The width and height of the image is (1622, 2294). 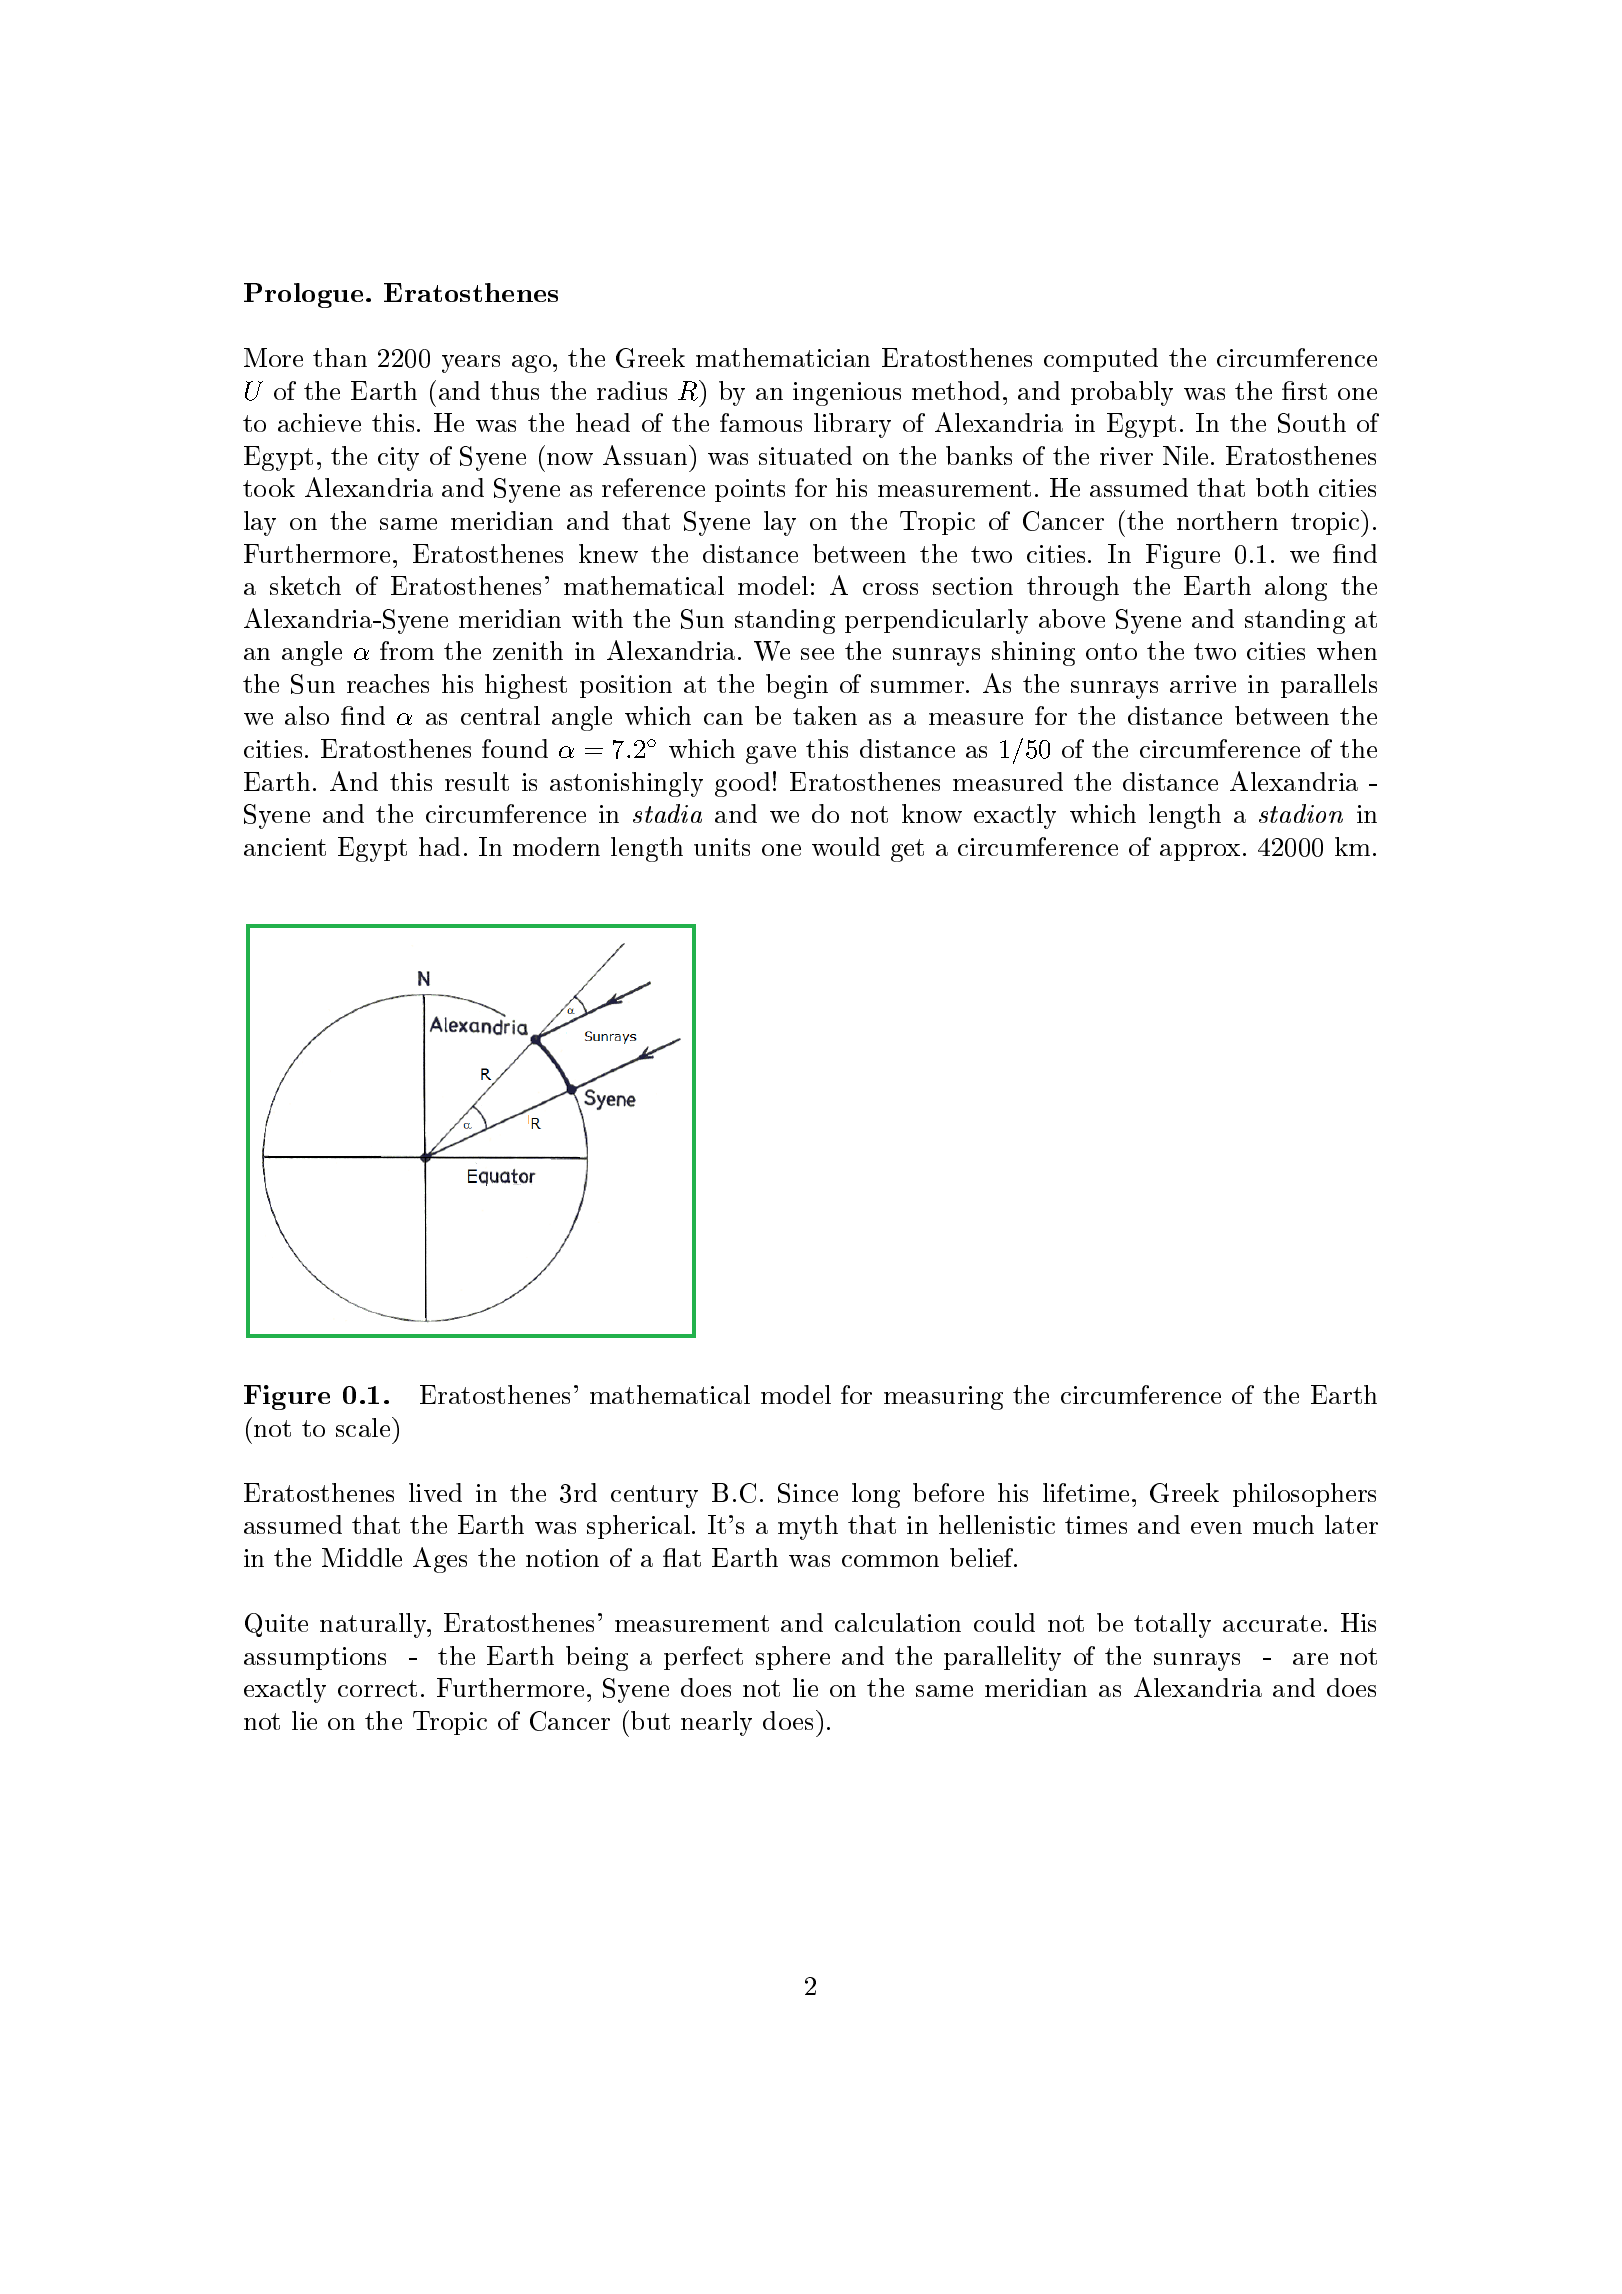 I want to click on than, so click(x=340, y=357).
